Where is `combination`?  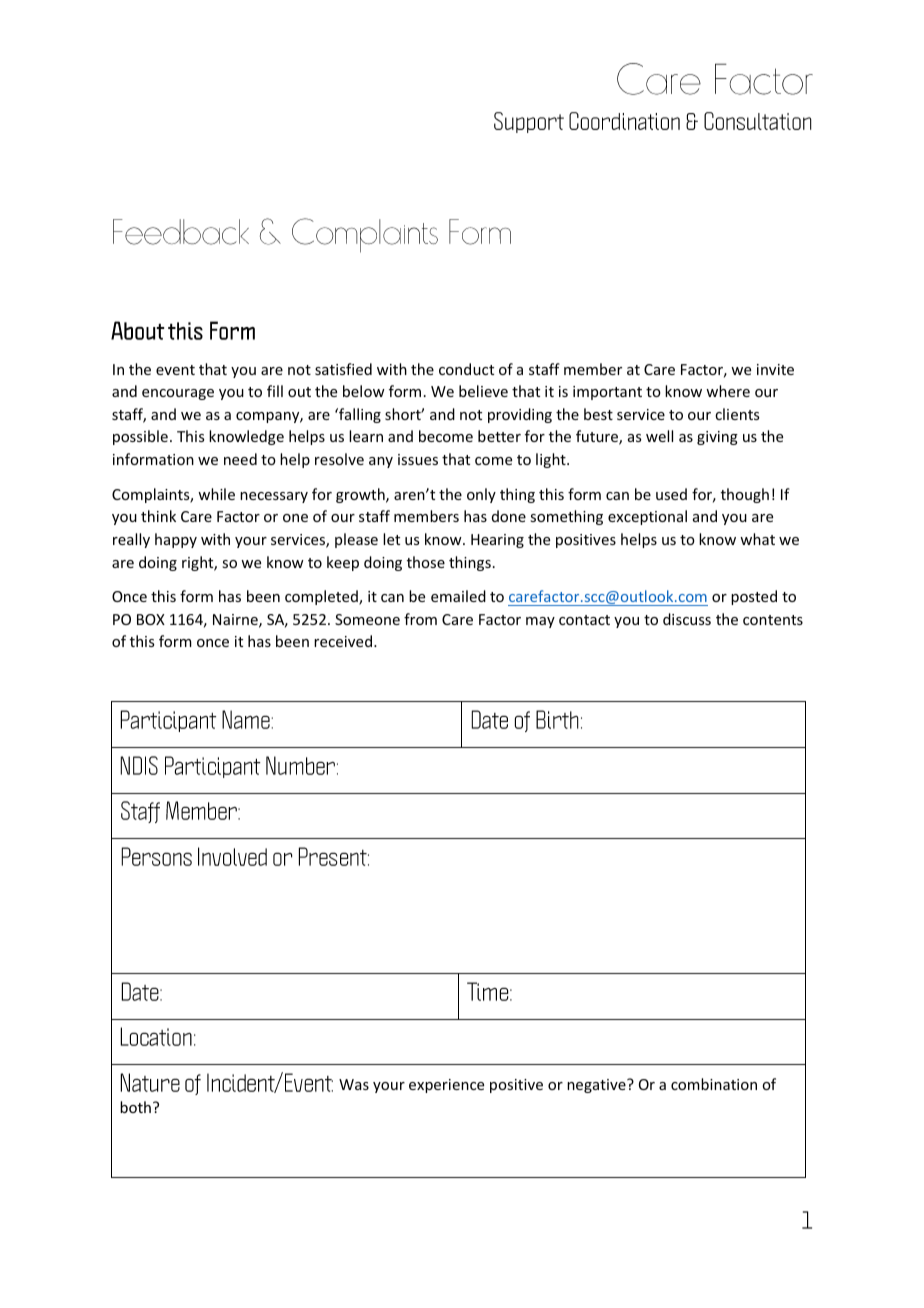 combination is located at coordinates (714, 1084).
